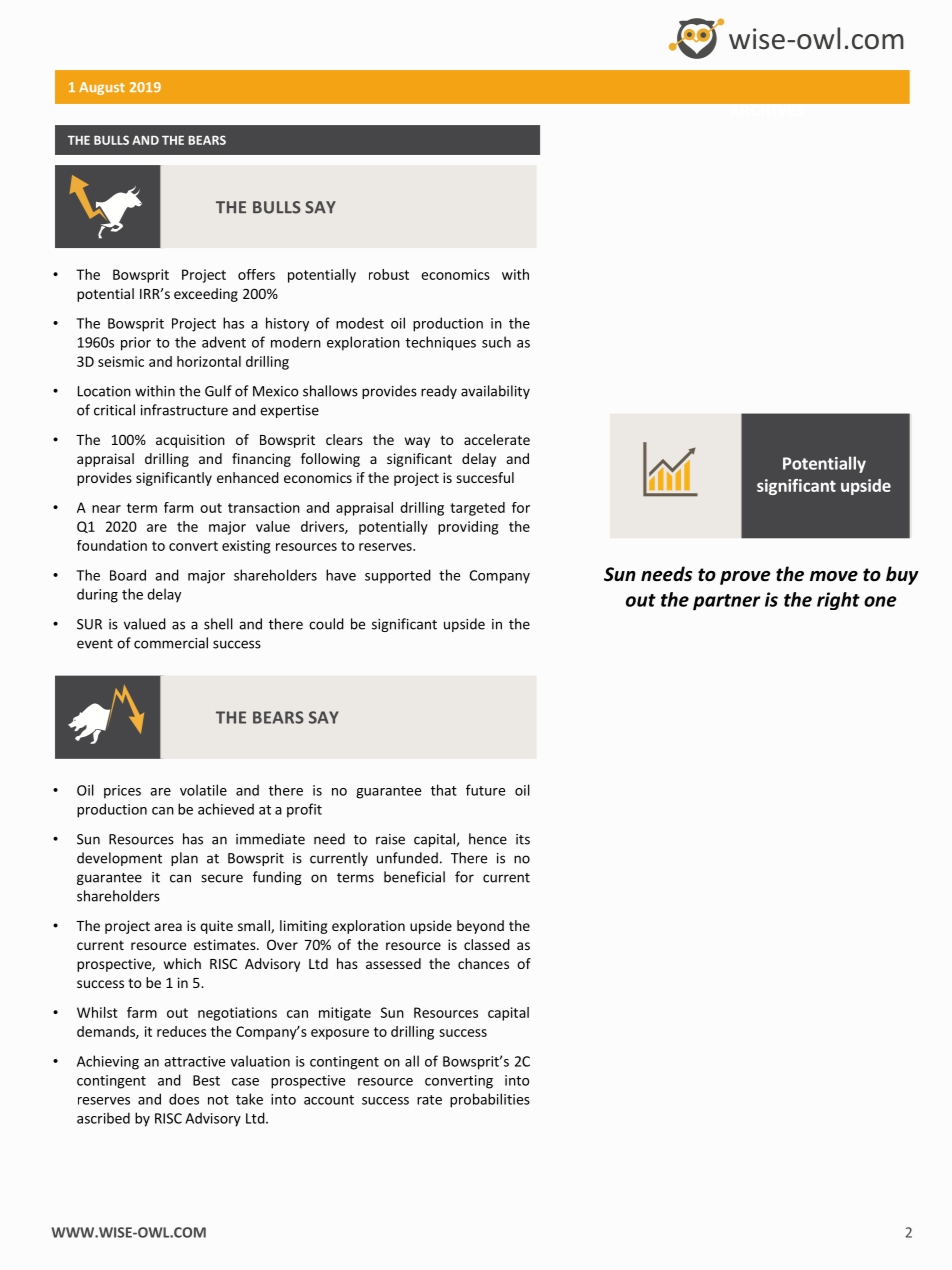  I want to click on chances, so click(483, 963).
